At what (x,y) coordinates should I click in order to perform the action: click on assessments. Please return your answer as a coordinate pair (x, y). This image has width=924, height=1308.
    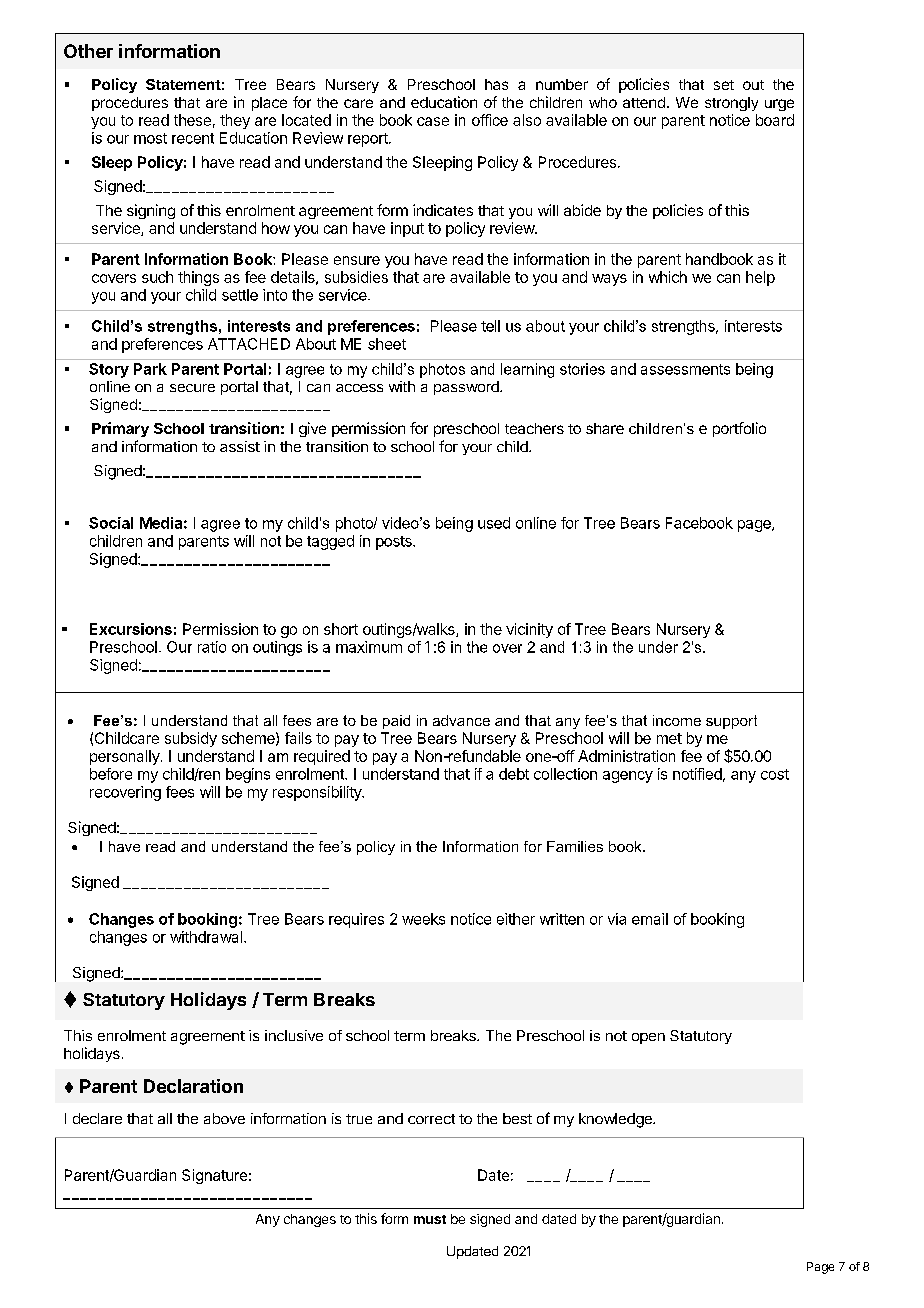
    Looking at the image, I should click on (685, 369).
